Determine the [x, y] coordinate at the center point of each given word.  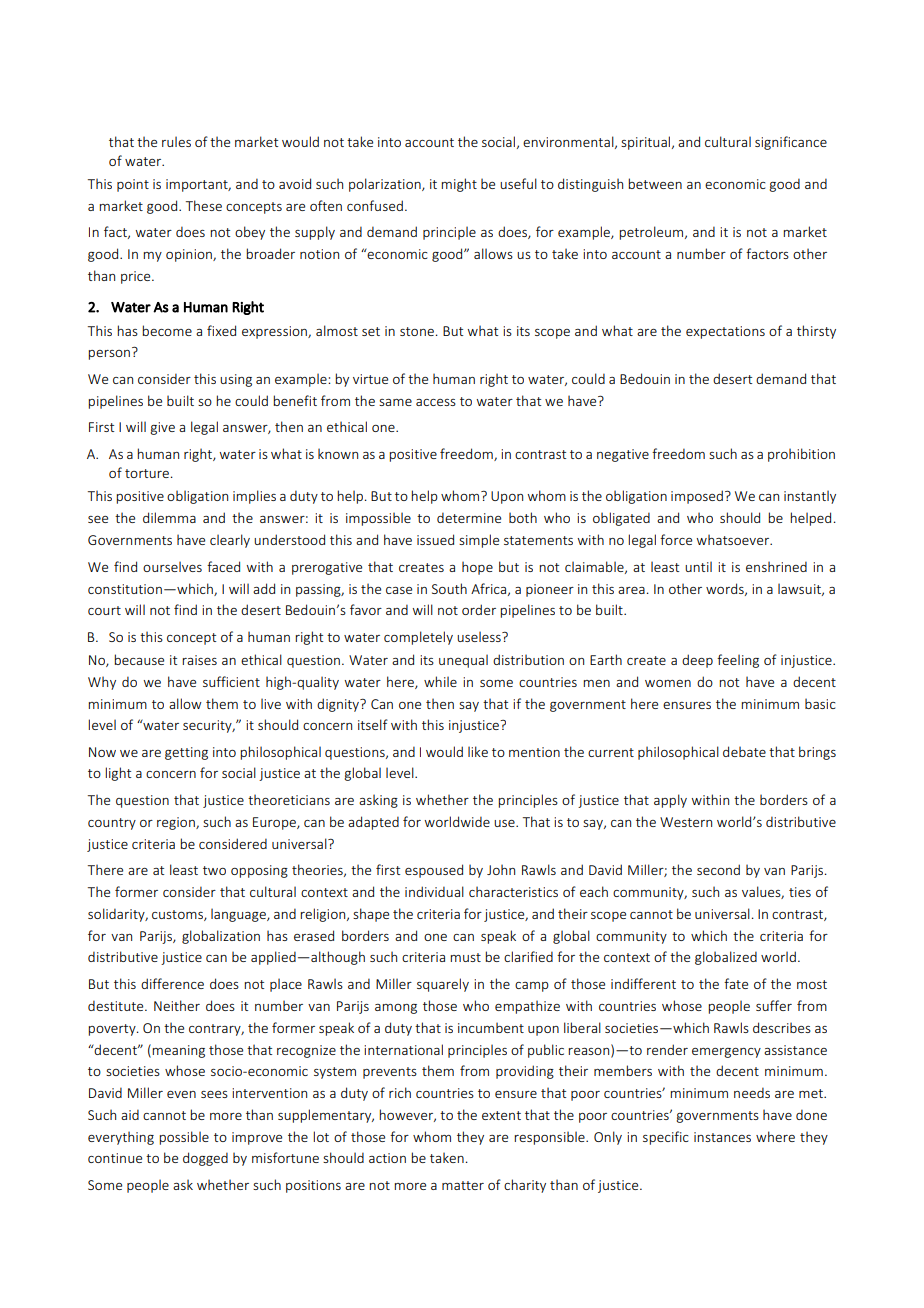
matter [463, 1185]
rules [176, 141]
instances [722, 1137]
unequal [463, 661]
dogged [205, 1159]
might [459, 185]
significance [791, 143]
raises [199, 660]
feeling [738, 661]
